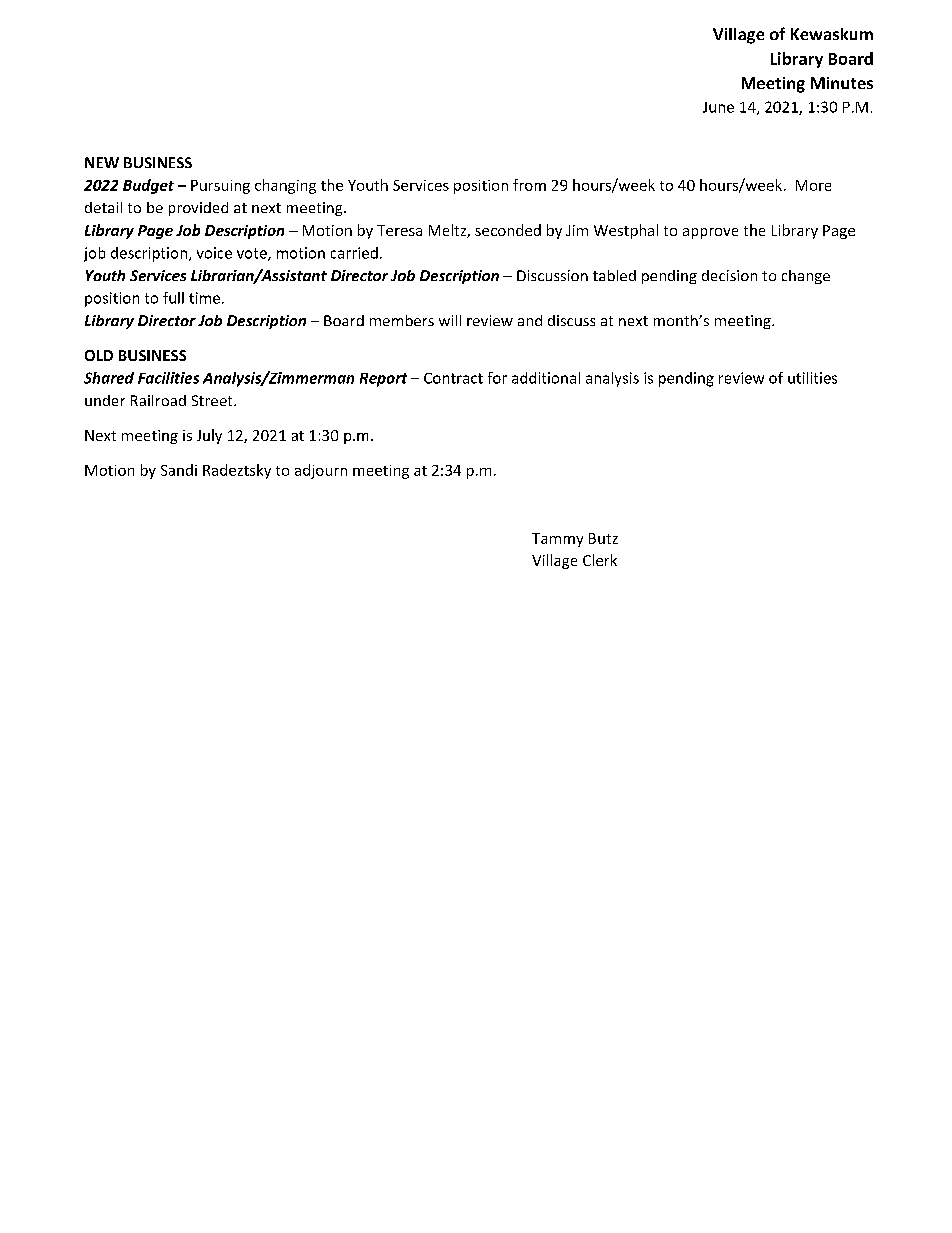  Describe the element at coordinates (214, 253) in the screenshot. I see `voice` at that location.
